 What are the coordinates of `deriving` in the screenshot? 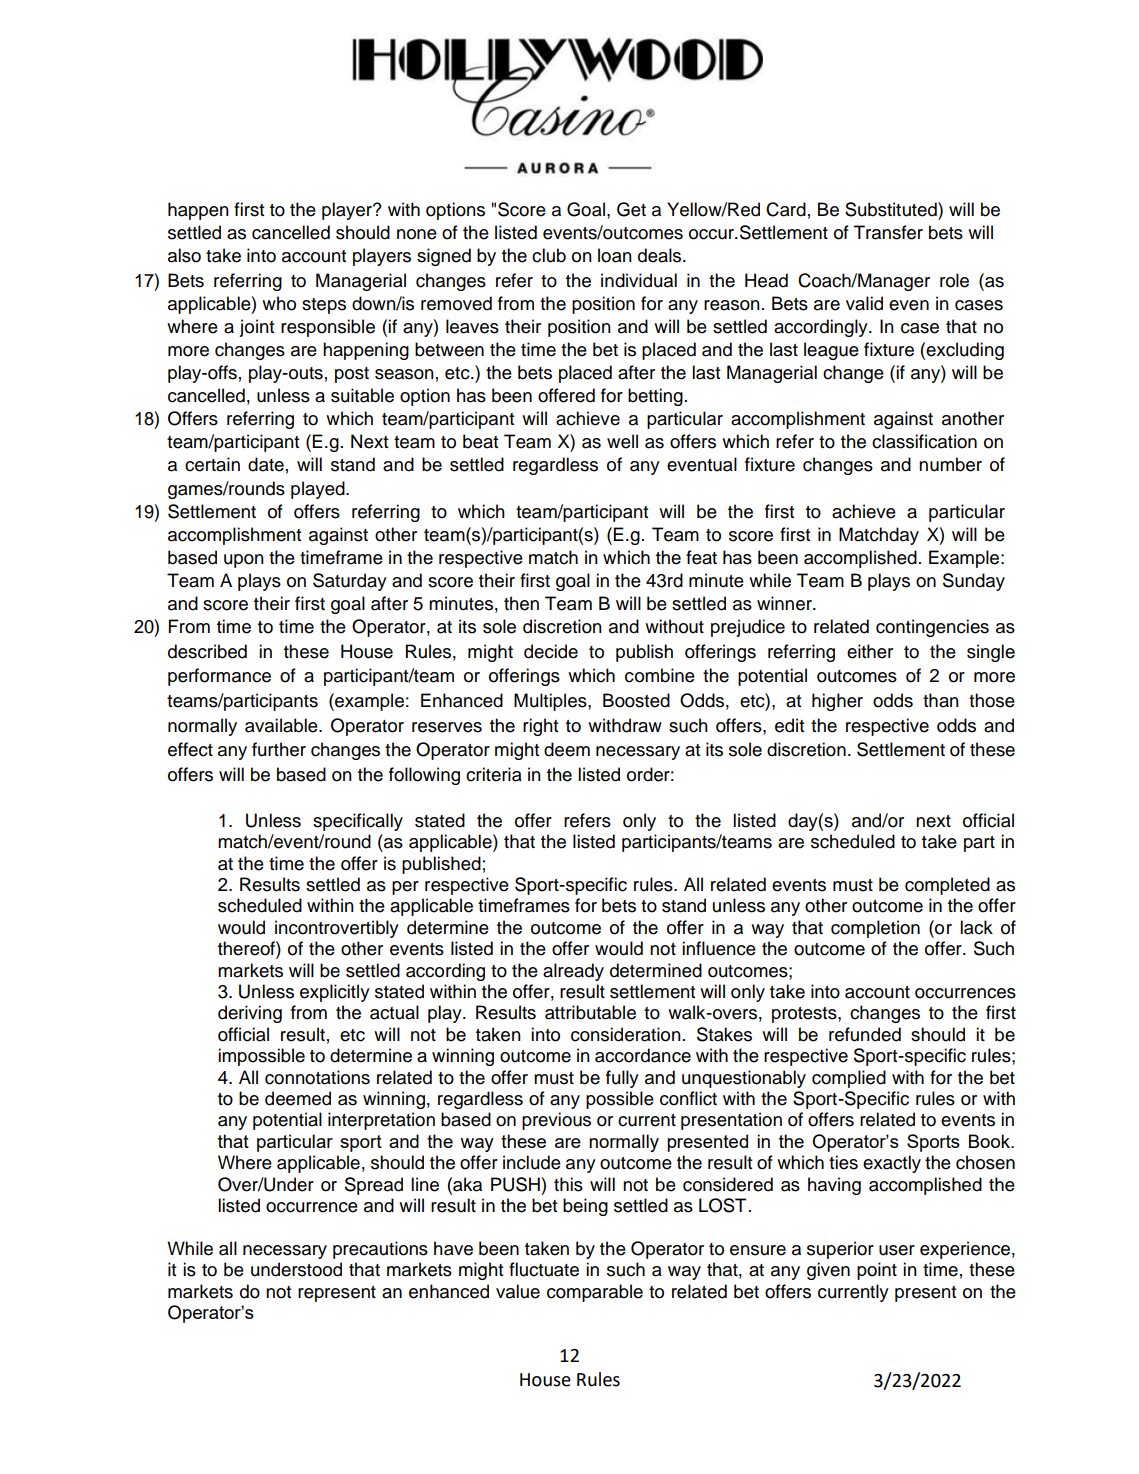 It's located at (250, 1014).
